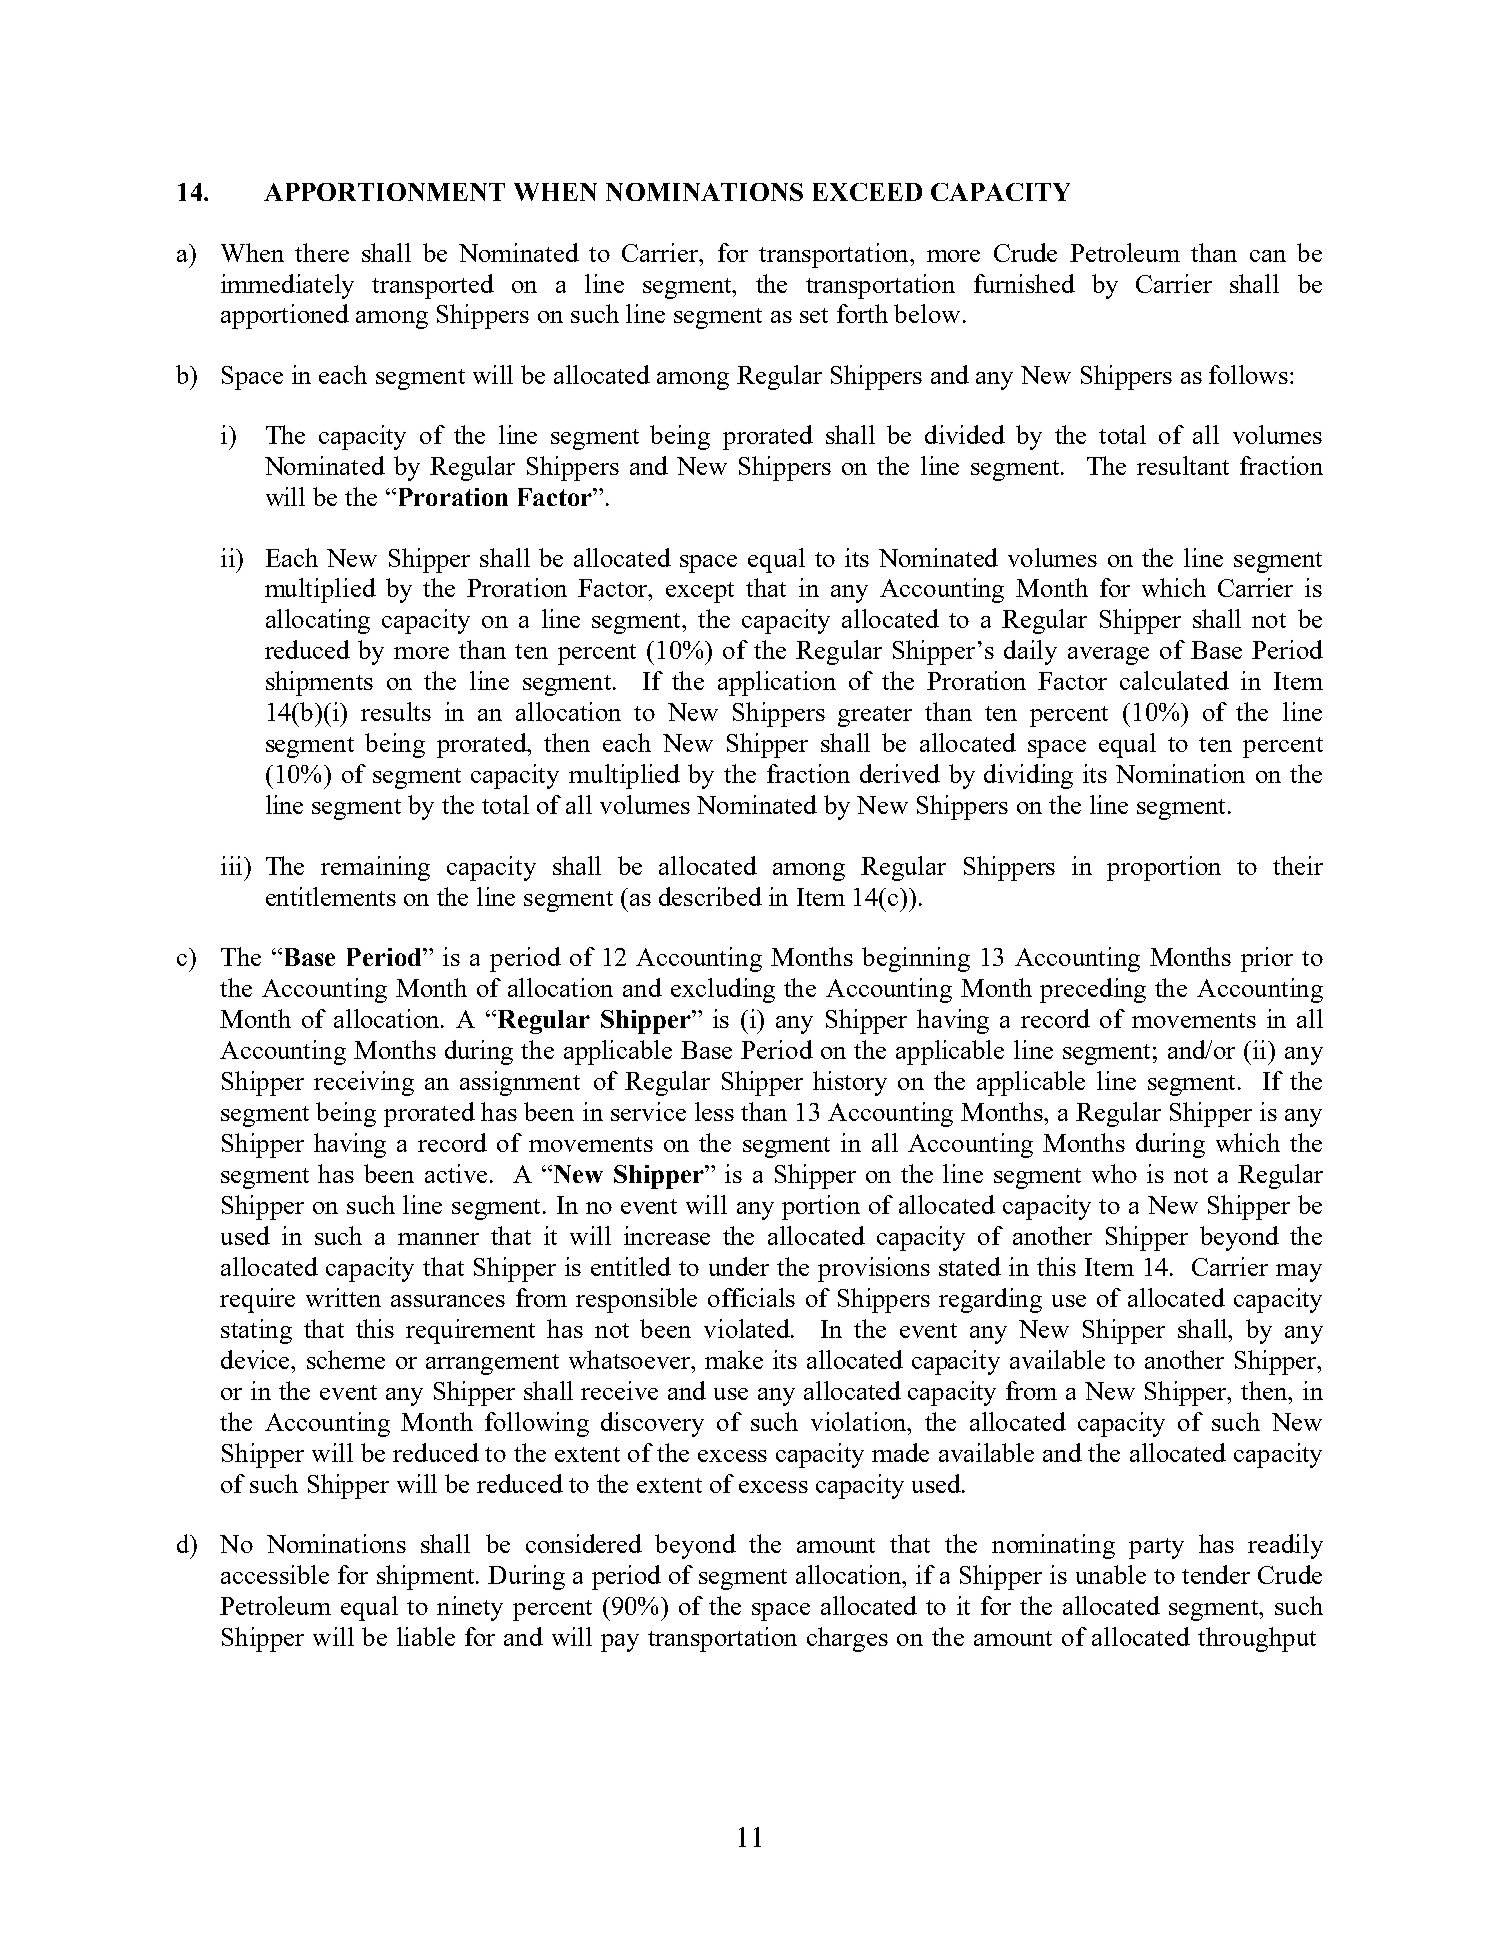  Describe the element at coordinates (1267, 959) in the page. I see `prior` at that location.
